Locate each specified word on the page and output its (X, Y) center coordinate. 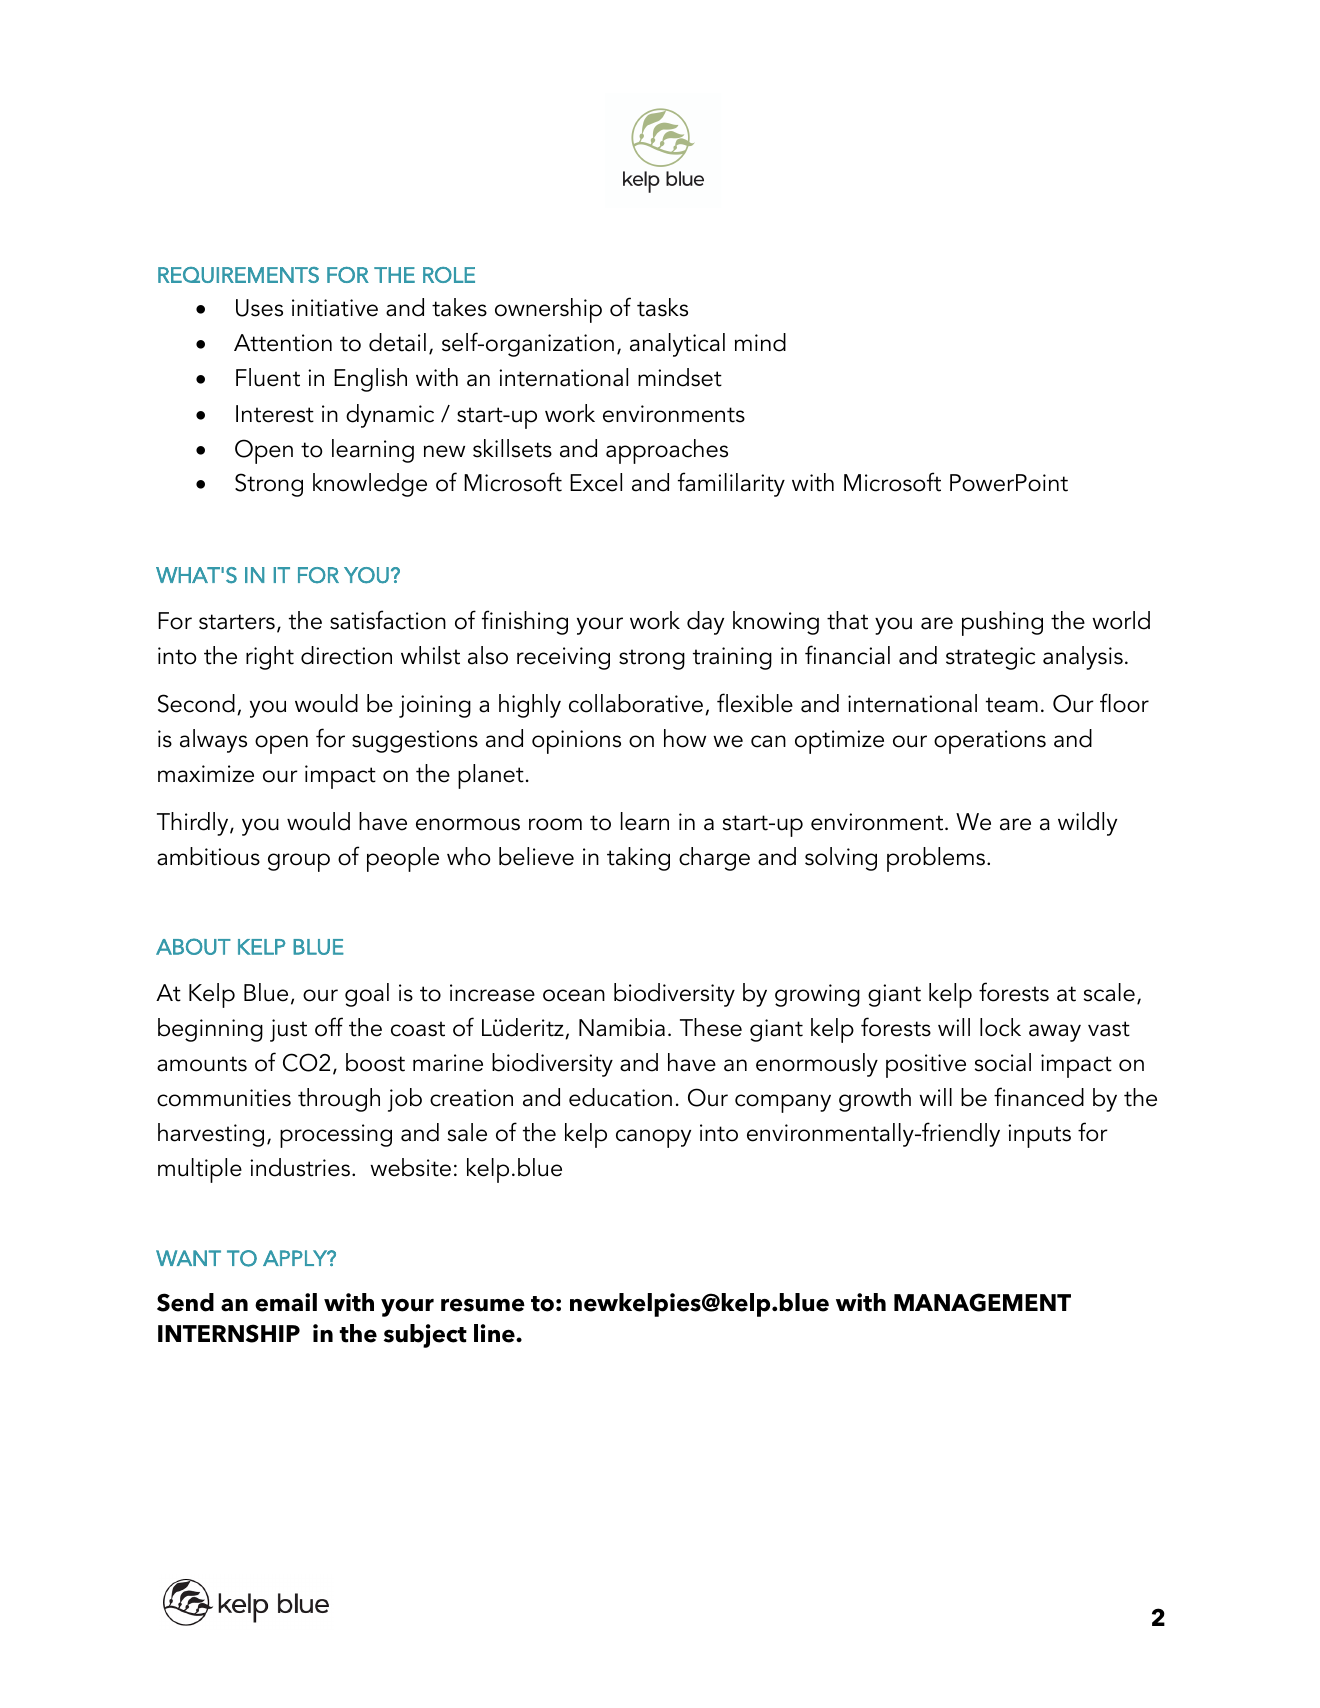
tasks (662, 307)
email (286, 1302)
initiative (335, 308)
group (299, 862)
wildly (1087, 824)
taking (638, 859)
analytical (677, 345)
